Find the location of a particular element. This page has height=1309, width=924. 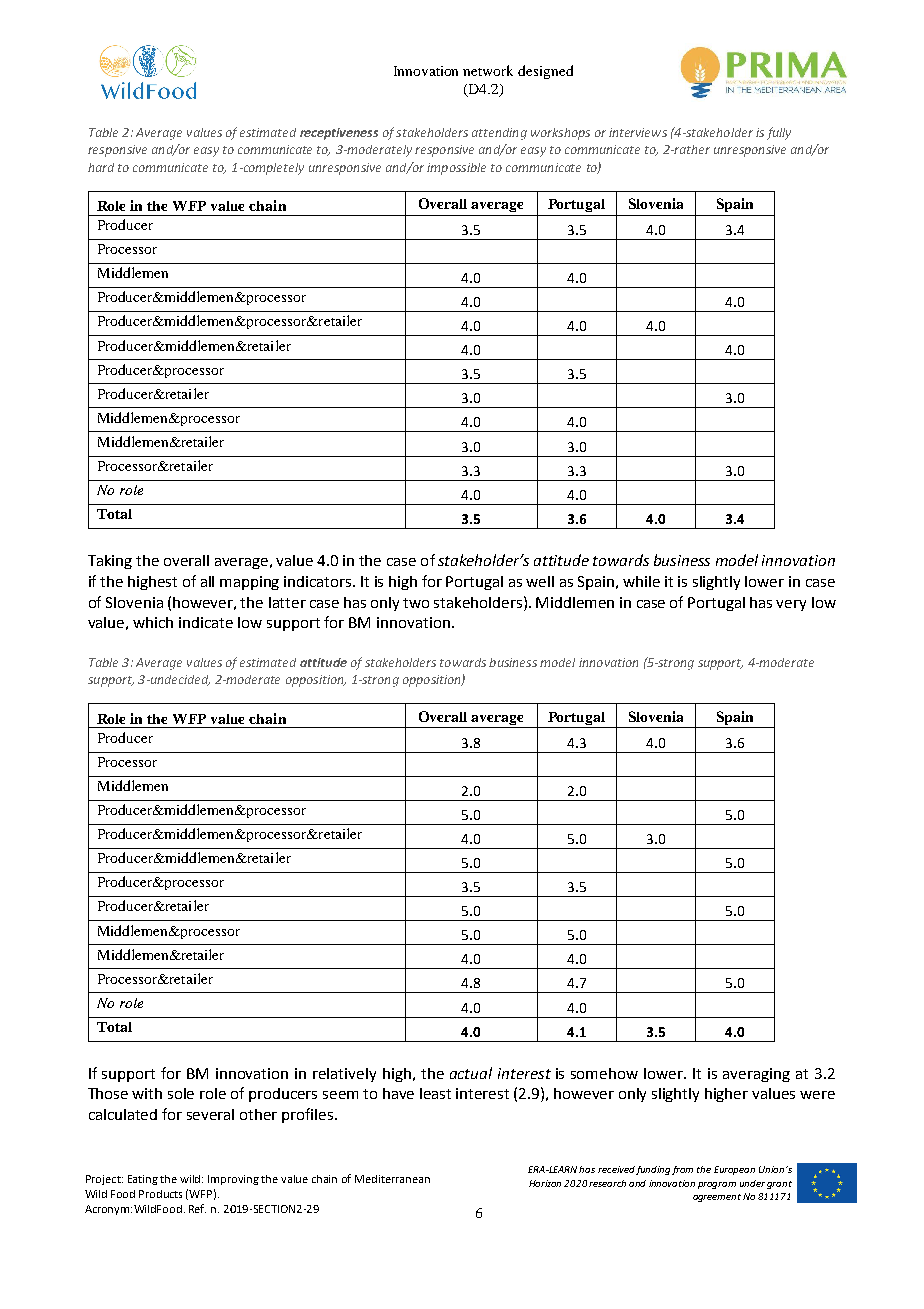

averaging is located at coordinates (756, 1075).
